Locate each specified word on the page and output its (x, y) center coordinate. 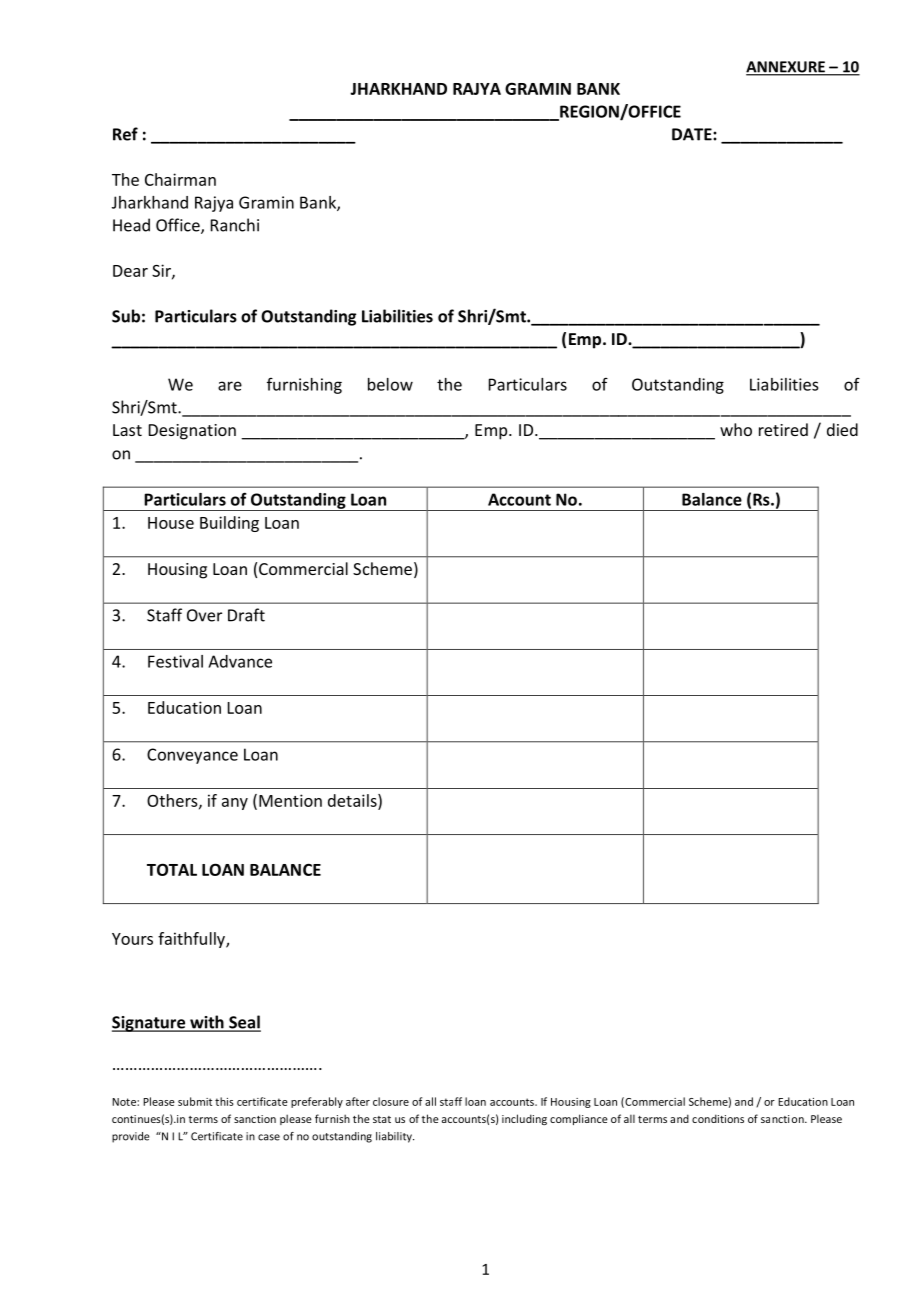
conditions (718, 1118)
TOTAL (172, 869)
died (842, 429)
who (736, 429)
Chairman (180, 179)
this (224, 1101)
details (353, 801)
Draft (246, 615)
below (390, 384)
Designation (192, 432)
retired (783, 429)
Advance (240, 661)
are (230, 386)
